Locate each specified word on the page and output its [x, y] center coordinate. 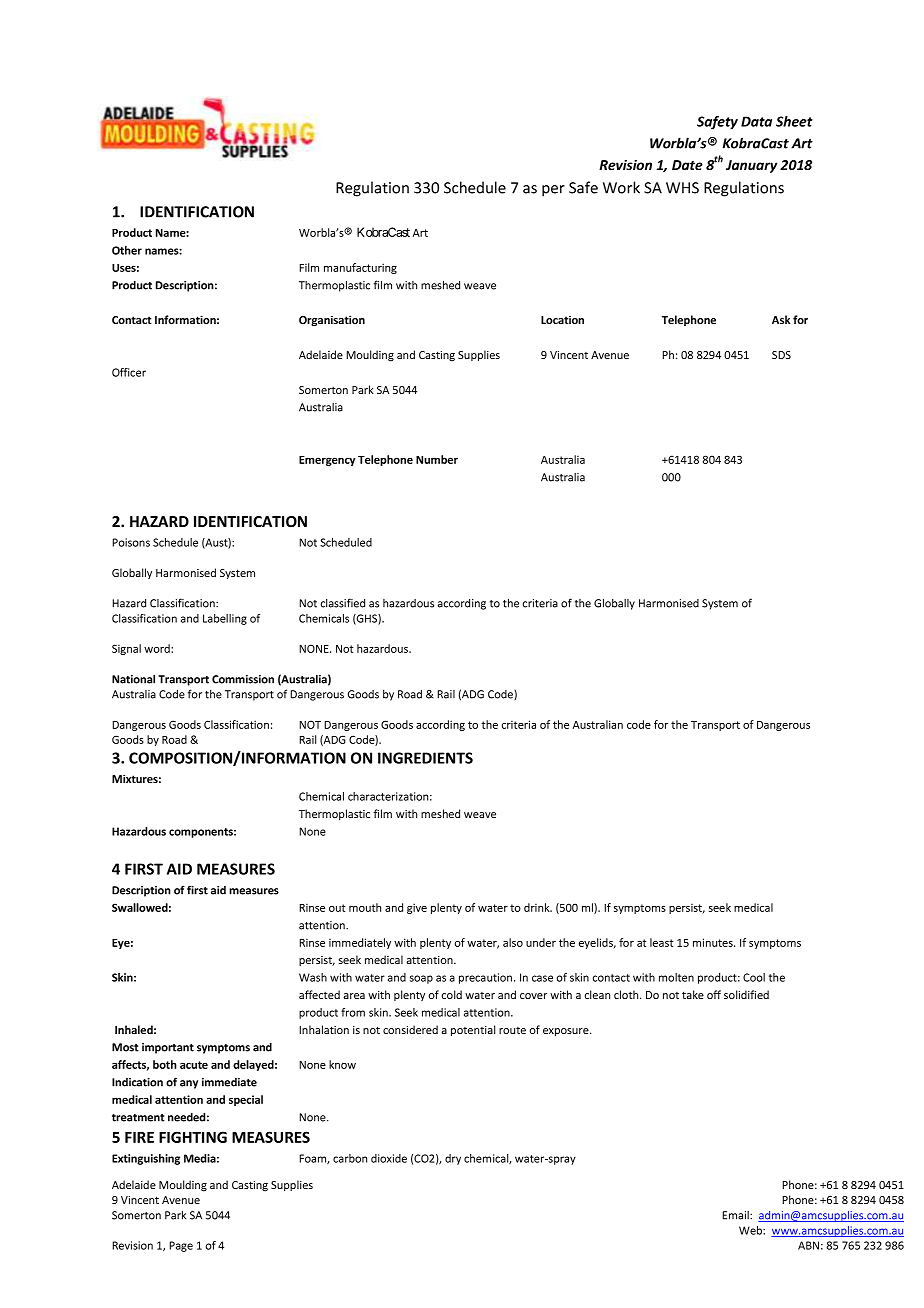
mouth [365, 907]
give [417, 908]
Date [687, 165]
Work [621, 187]
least [662, 942]
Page [181, 1246]
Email [736, 1215]
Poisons [131, 542]
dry [453, 1159]
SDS [781, 355]
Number [437, 459]
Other [127, 250]
